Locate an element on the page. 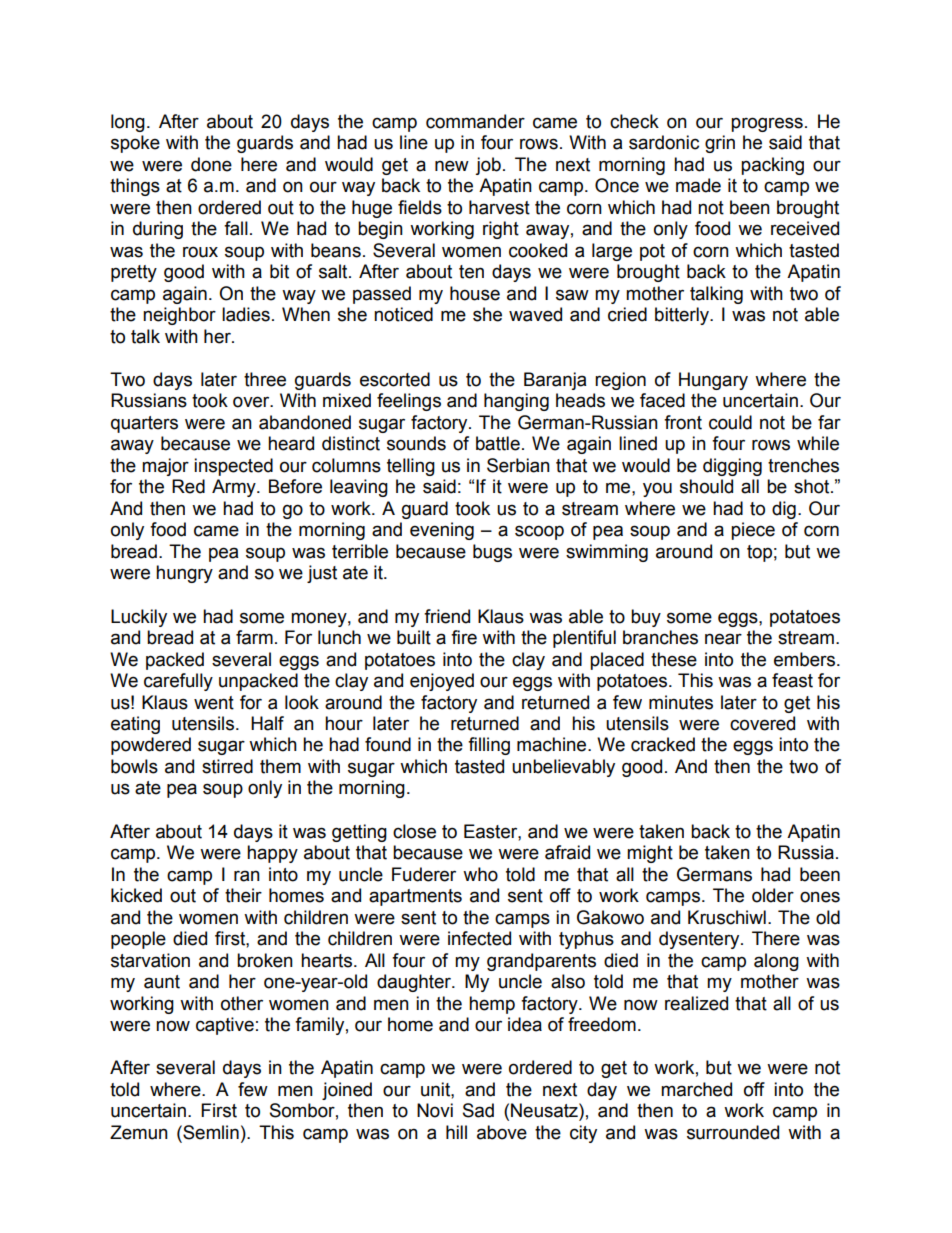 The image size is (952, 1233). captive is located at coordinates (225, 1026).
